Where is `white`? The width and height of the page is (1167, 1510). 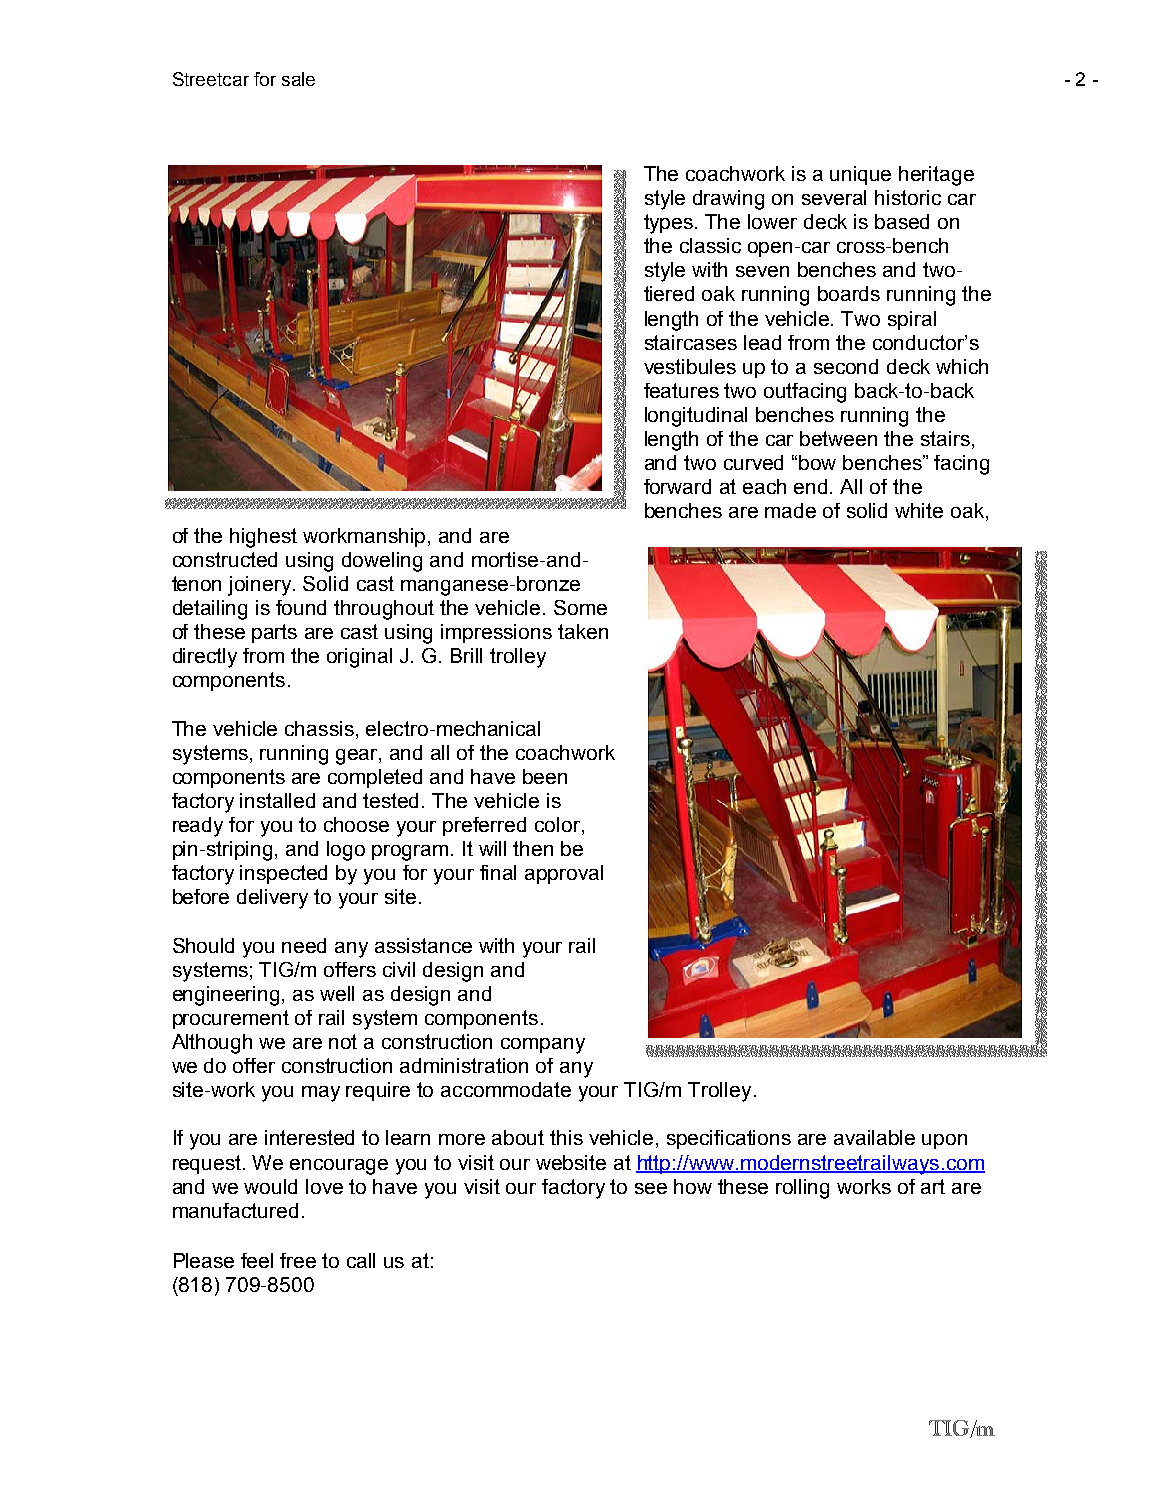
white is located at coordinates (919, 510).
